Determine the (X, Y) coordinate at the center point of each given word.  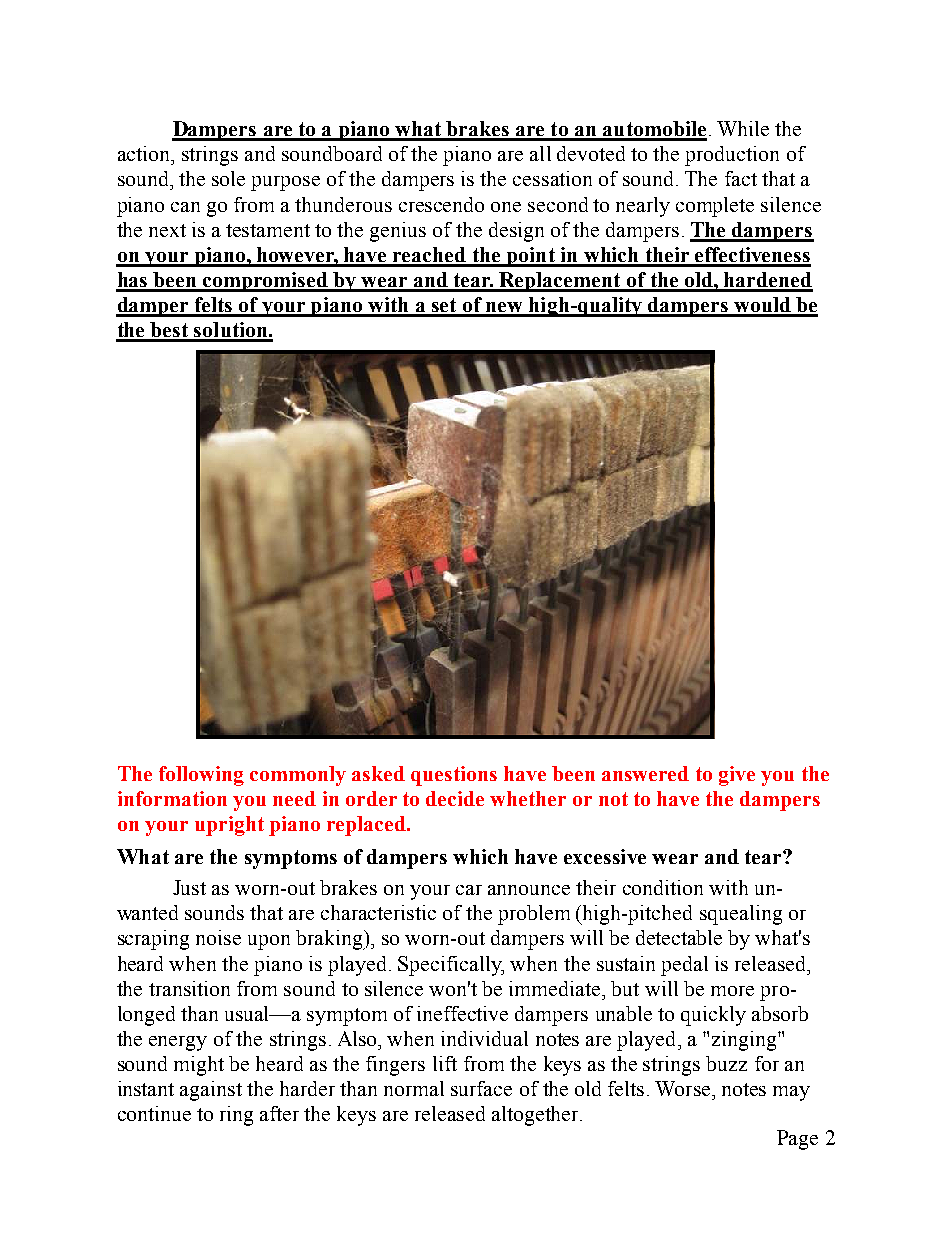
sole (228, 178)
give (737, 776)
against (211, 1091)
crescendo (441, 204)
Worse (684, 1088)
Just (189, 887)
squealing (741, 915)
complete (715, 207)
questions (454, 776)
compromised (265, 282)
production (732, 156)
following (201, 776)
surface (481, 1088)
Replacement (560, 282)
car (469, 890)
